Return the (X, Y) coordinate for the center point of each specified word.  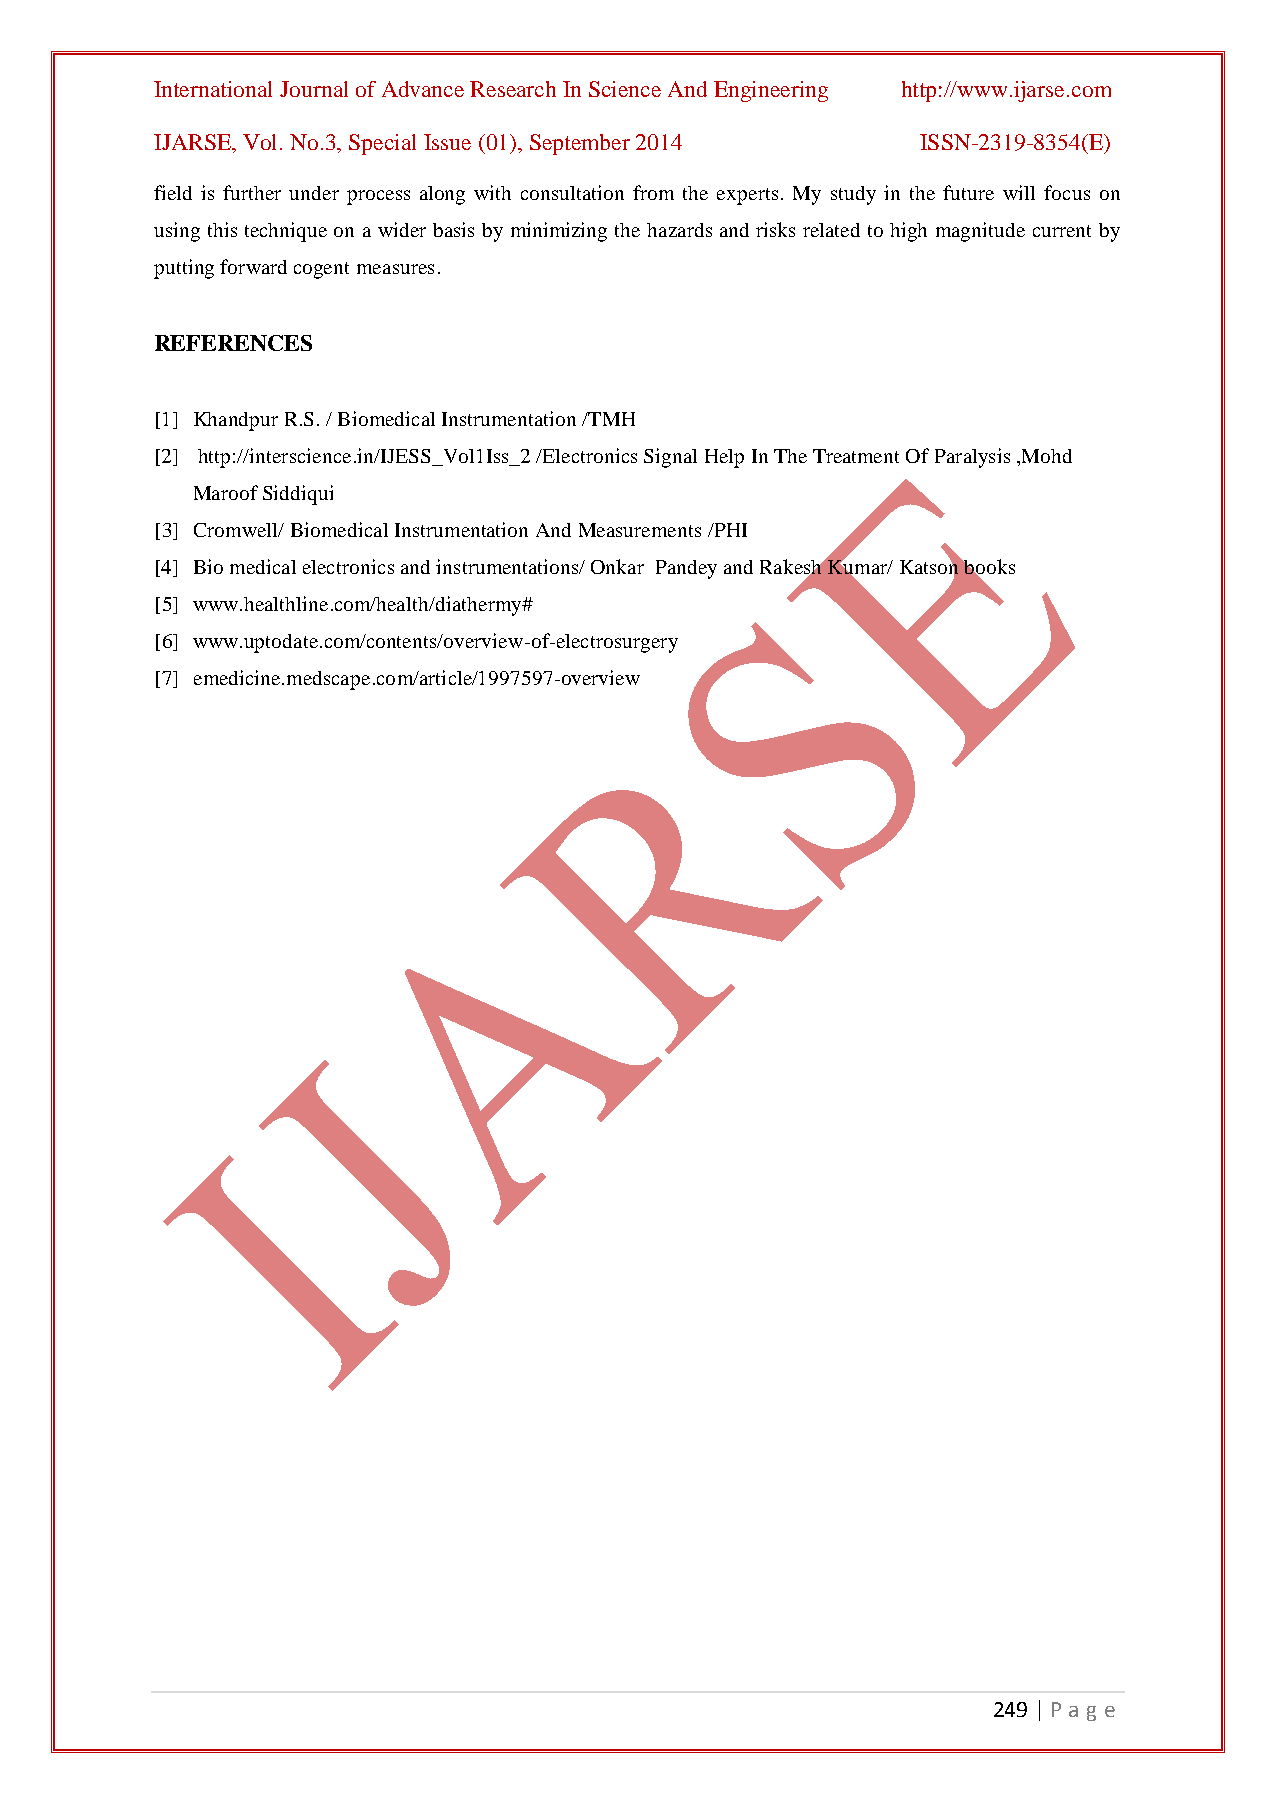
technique (286, 232)
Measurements (640, 530)
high (908, 232)
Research (513, 89)
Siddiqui (298, 495)
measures (395, 269)
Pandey (686, 569)
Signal (670, 458)
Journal (314, 89)
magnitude (980, 232)
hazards (679, 230)
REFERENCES (233, 343)
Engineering (771, 91)
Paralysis (972, 458)
